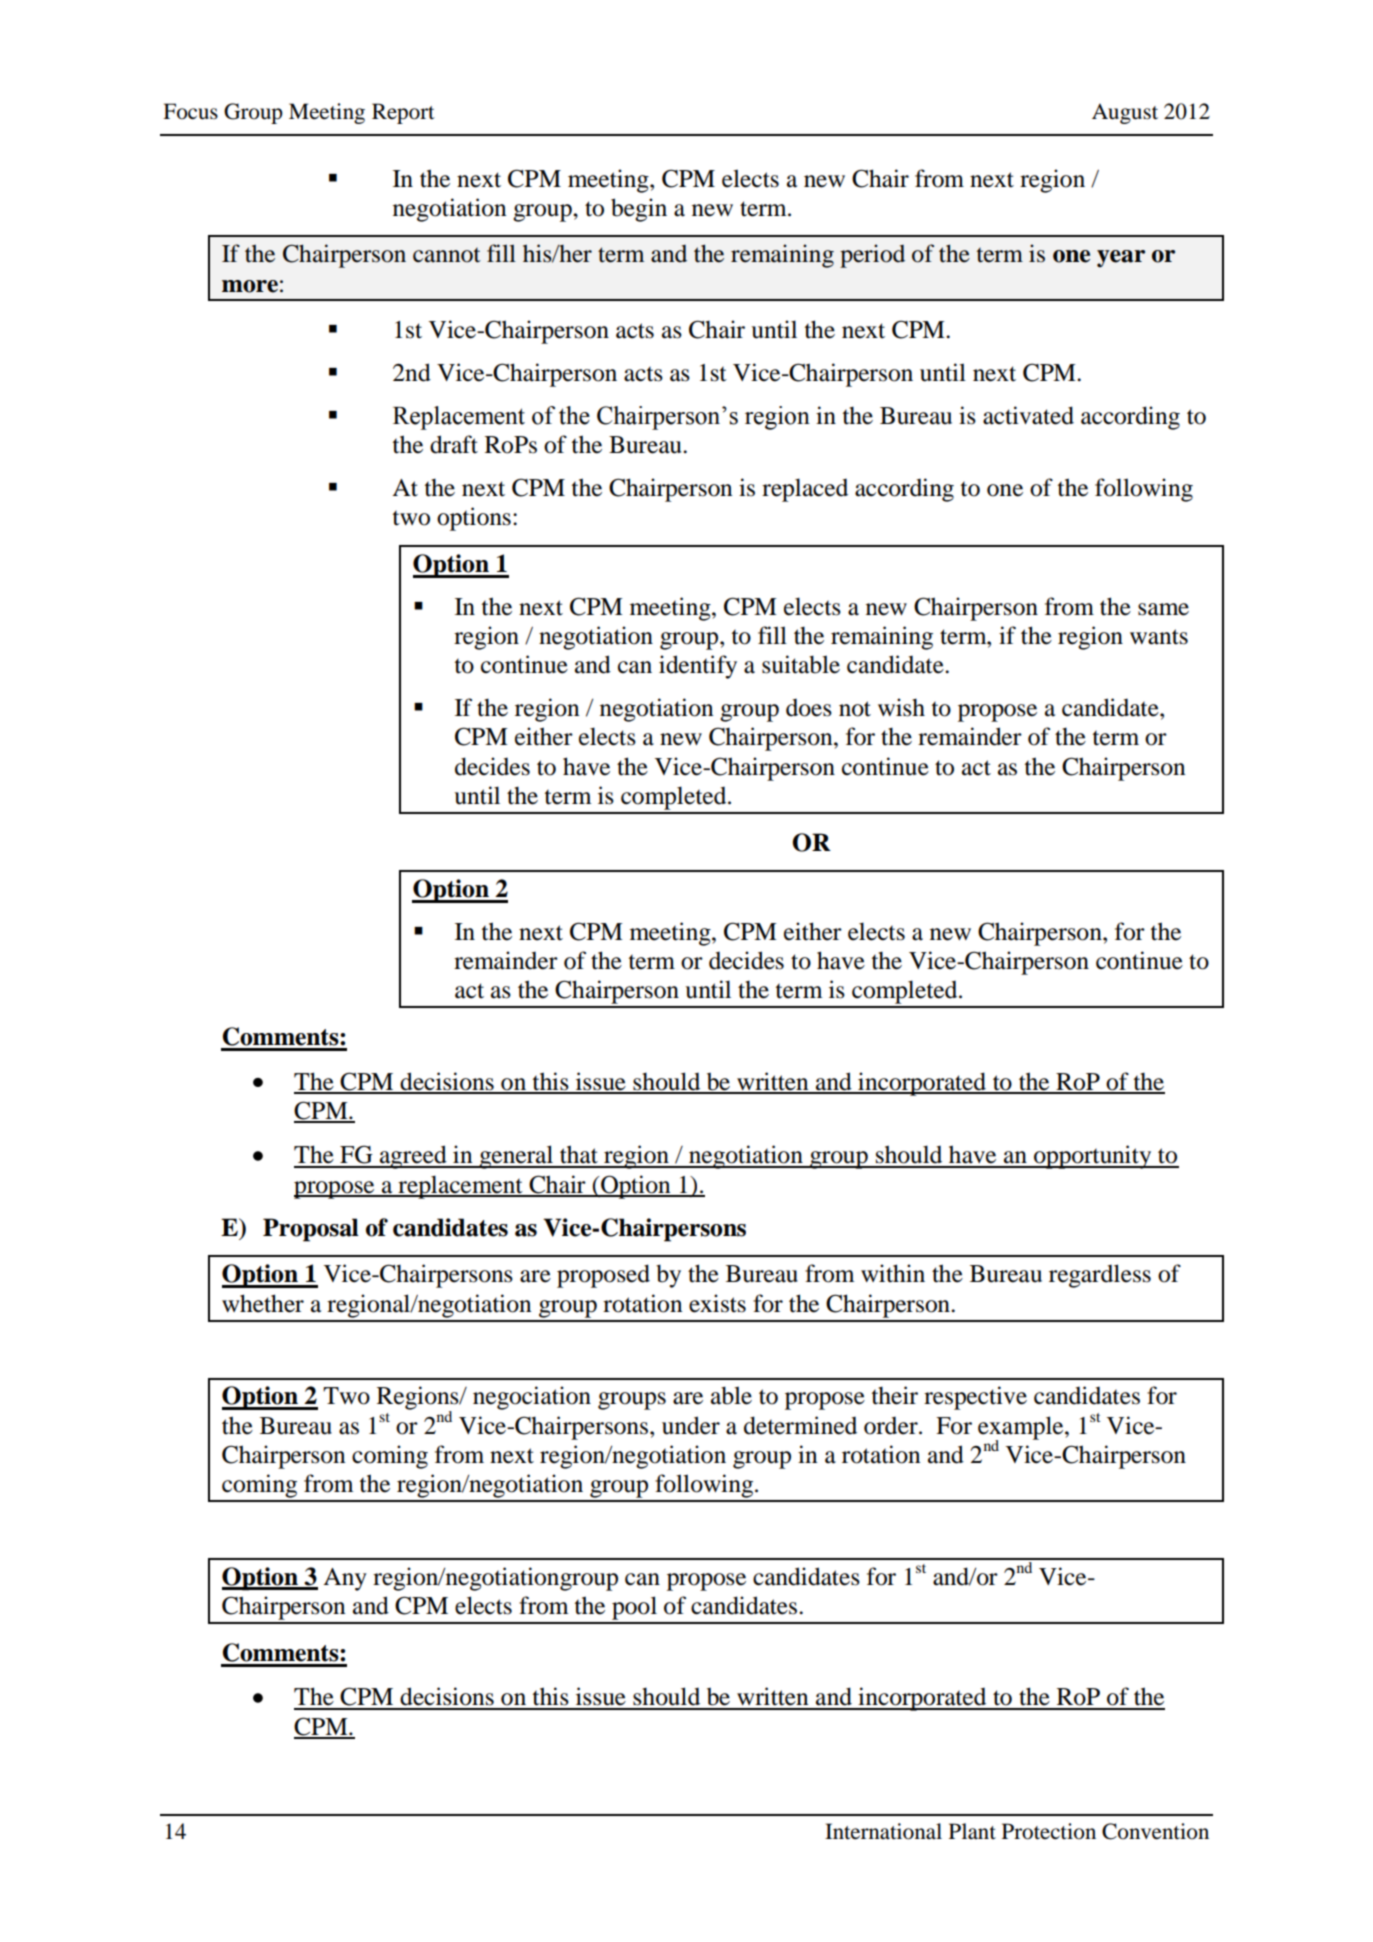 This screenshot has height=1942, width=1373. Describe the element at coordinates (1093, 1157) in the screenshot. I see `opportunity` at that location.
